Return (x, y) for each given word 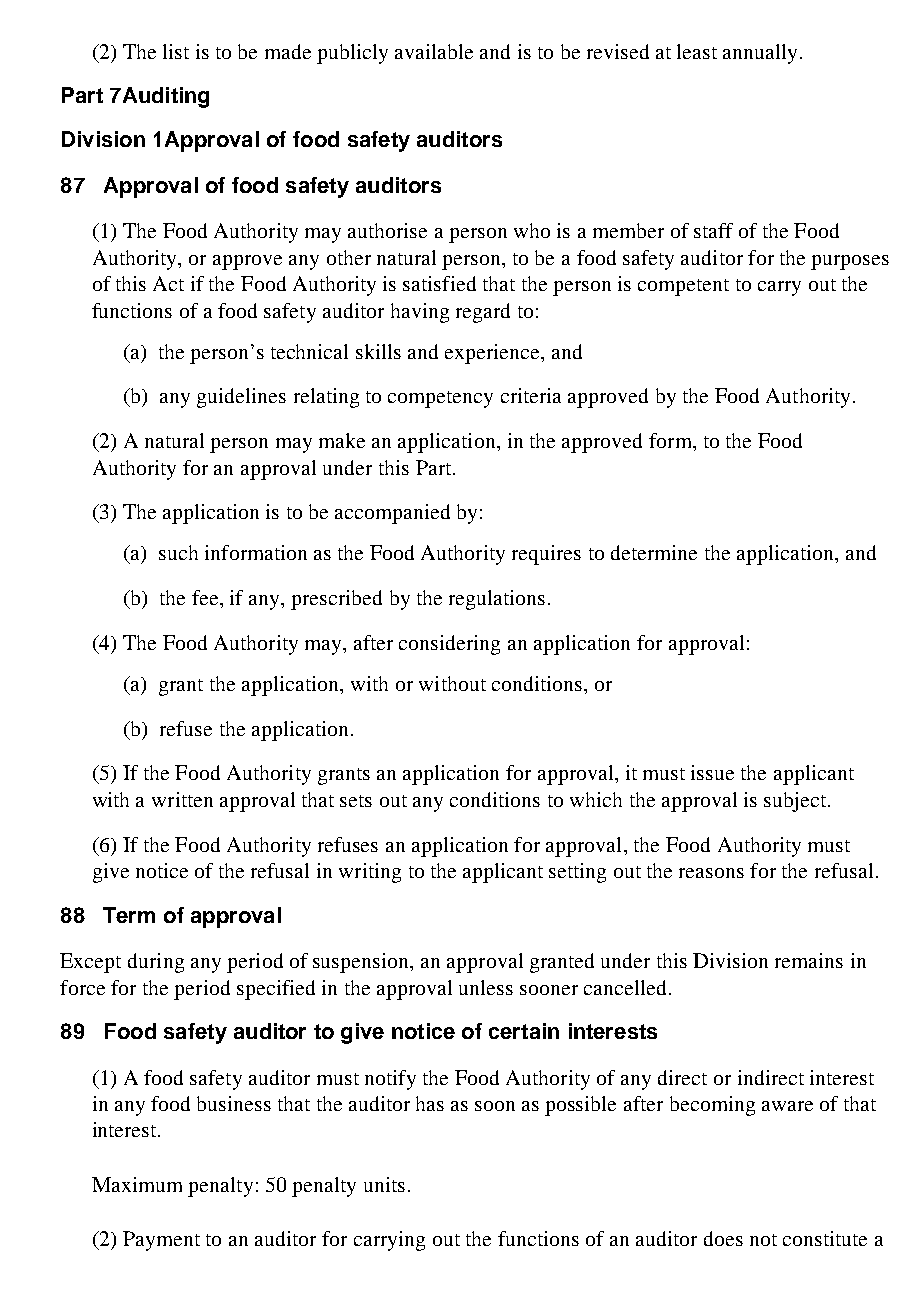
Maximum (137, 1184)
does (723, 1238)
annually (760, 54)
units (384, 1184)
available (434, 51)
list (176, 51)
